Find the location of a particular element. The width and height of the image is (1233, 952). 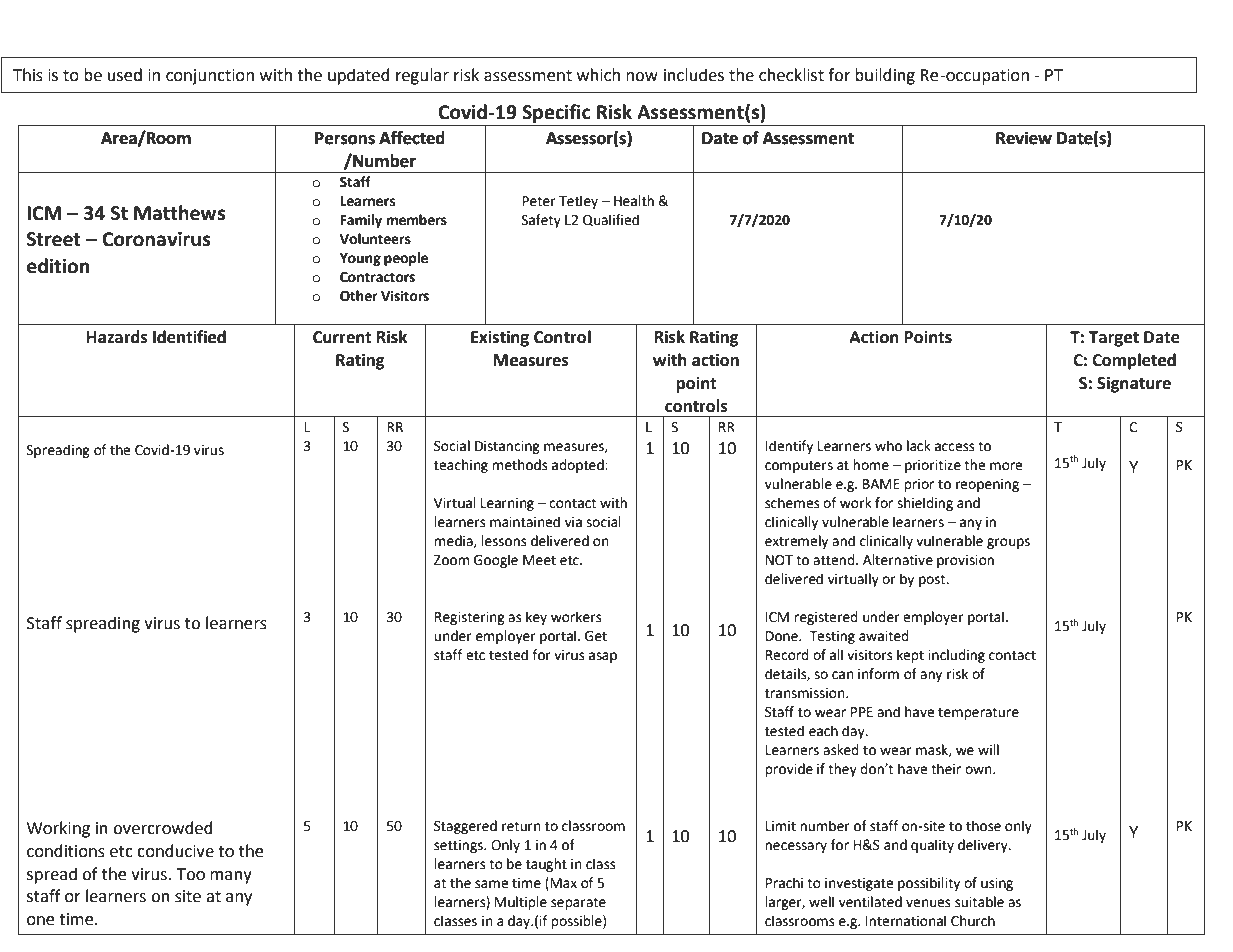

Existing is located at coordinates (500, 338).
